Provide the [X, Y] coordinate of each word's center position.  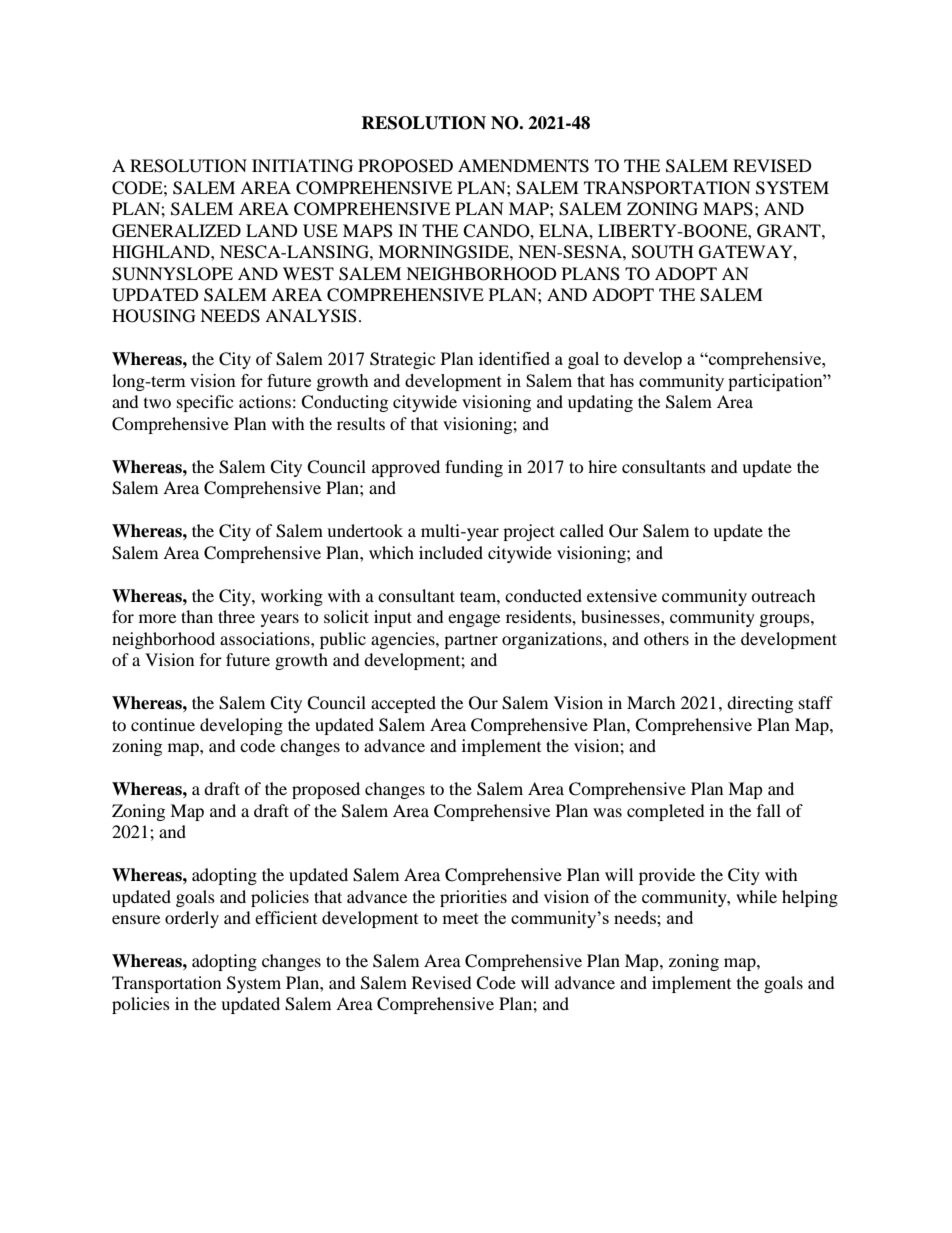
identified [514, 358]
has [622, 380]
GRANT [790, 231]
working [292, 597]
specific [205, 403]
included [451, 552]
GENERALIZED [176, 231]
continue [163, 724]
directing [760, 704]
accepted [403, 704]
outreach [783, 595]
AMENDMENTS [523, 166]
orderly [192, 919]
